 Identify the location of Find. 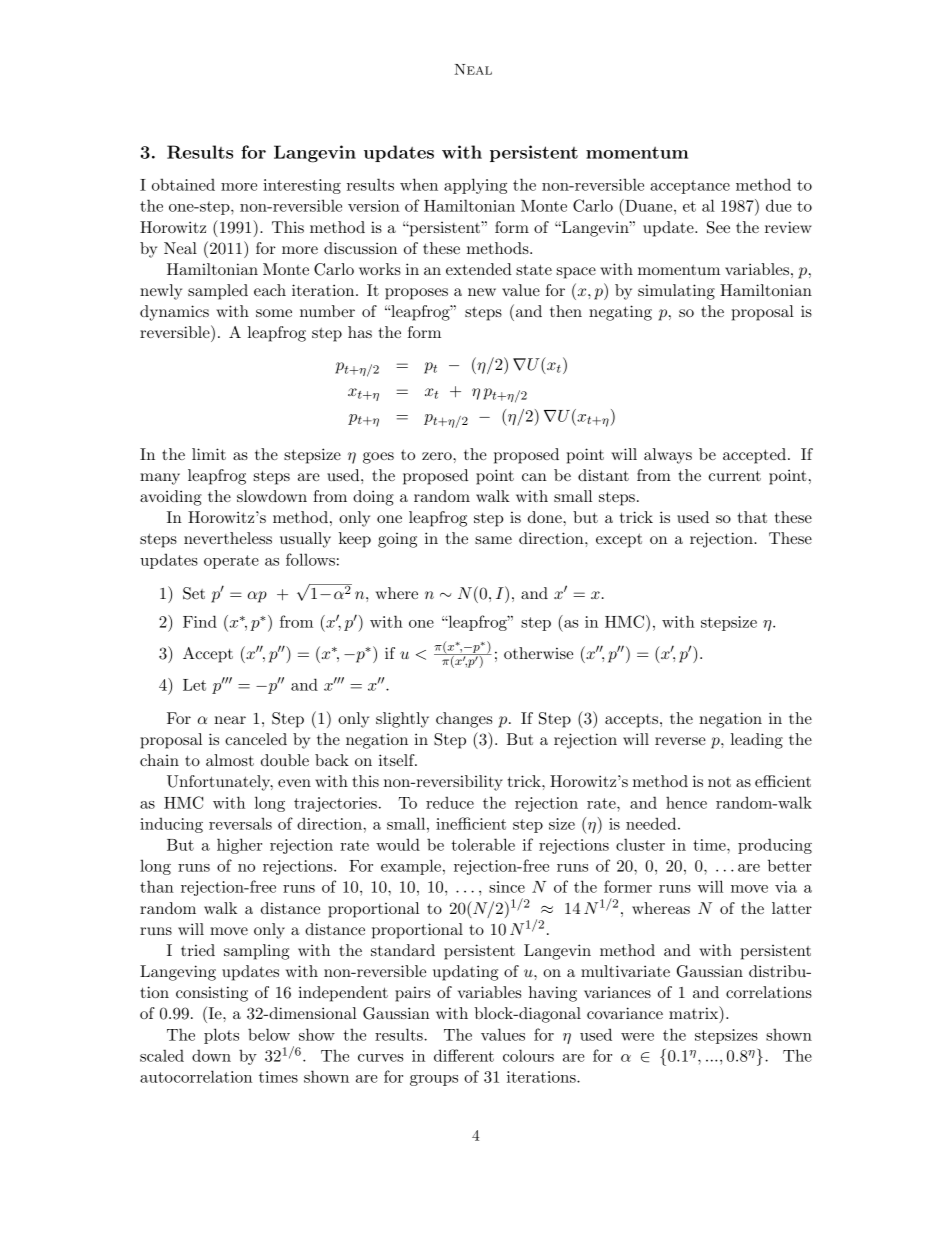
(200, 621).
